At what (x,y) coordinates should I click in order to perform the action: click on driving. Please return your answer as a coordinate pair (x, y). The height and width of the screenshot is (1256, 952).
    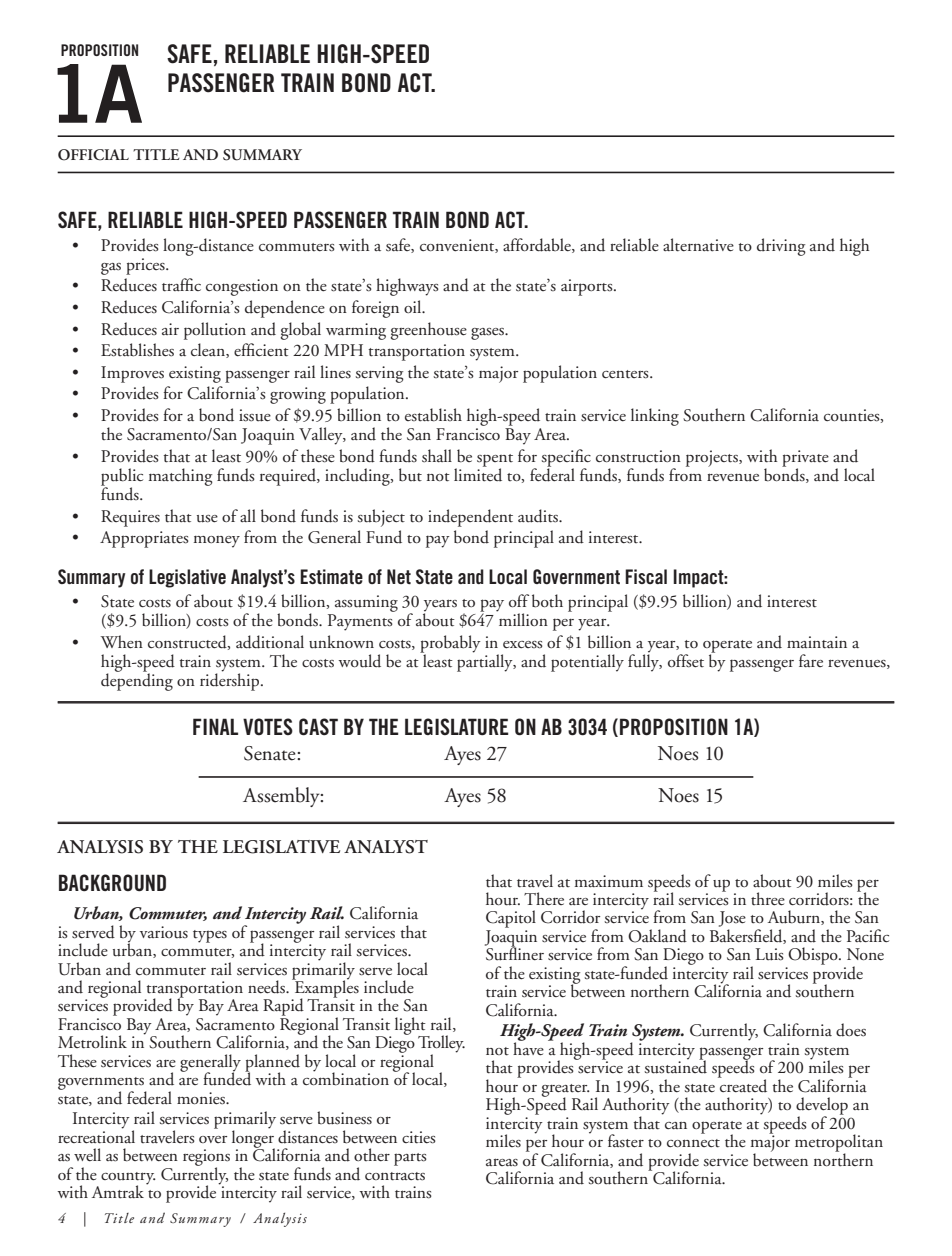
    Looking at the image, I should click on (781, 247).
